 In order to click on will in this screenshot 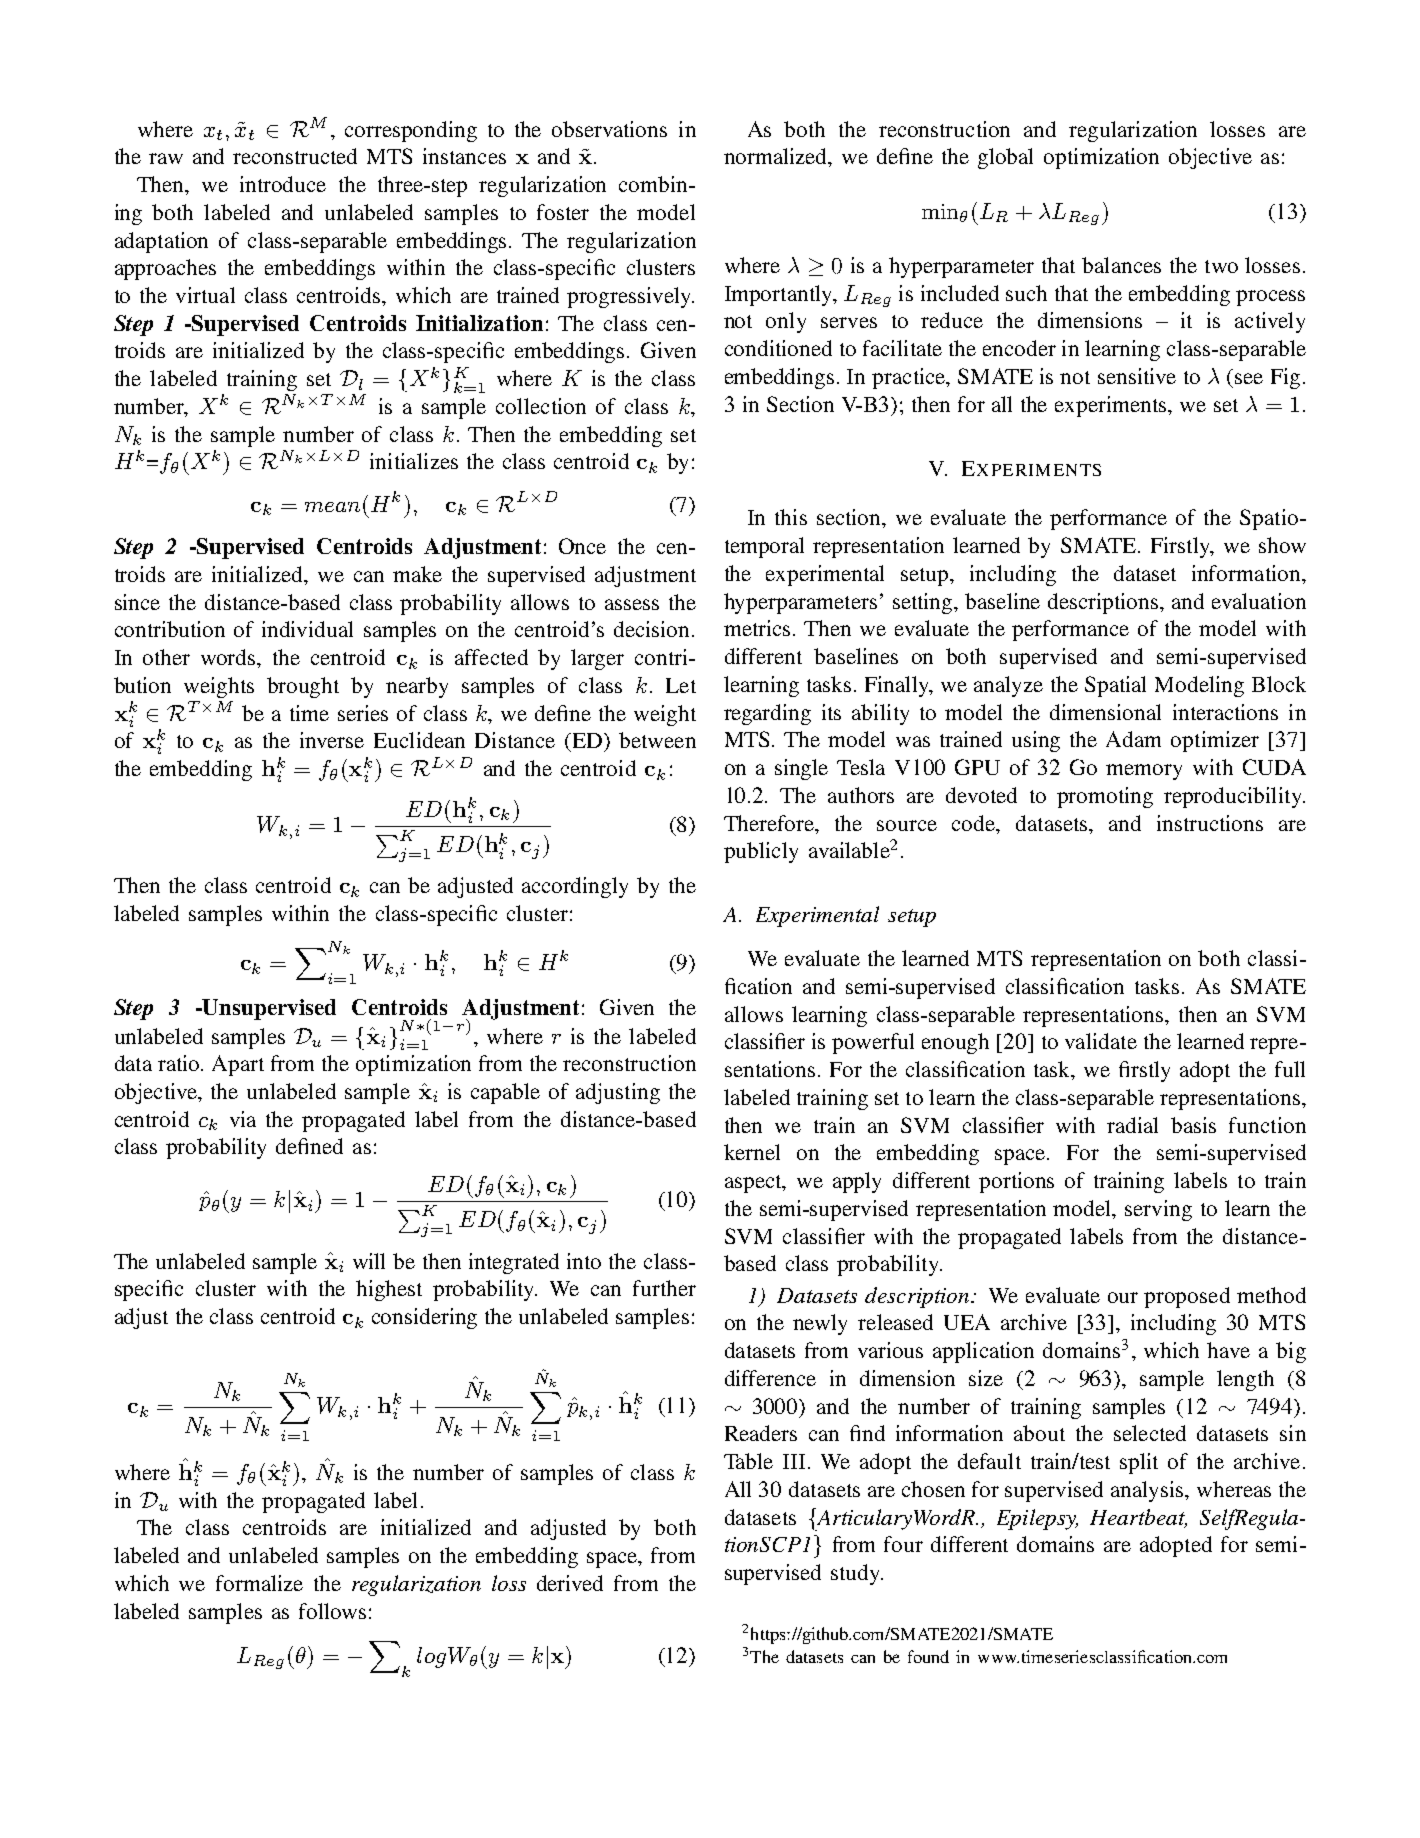, I will do `click(369, 1261)`.
